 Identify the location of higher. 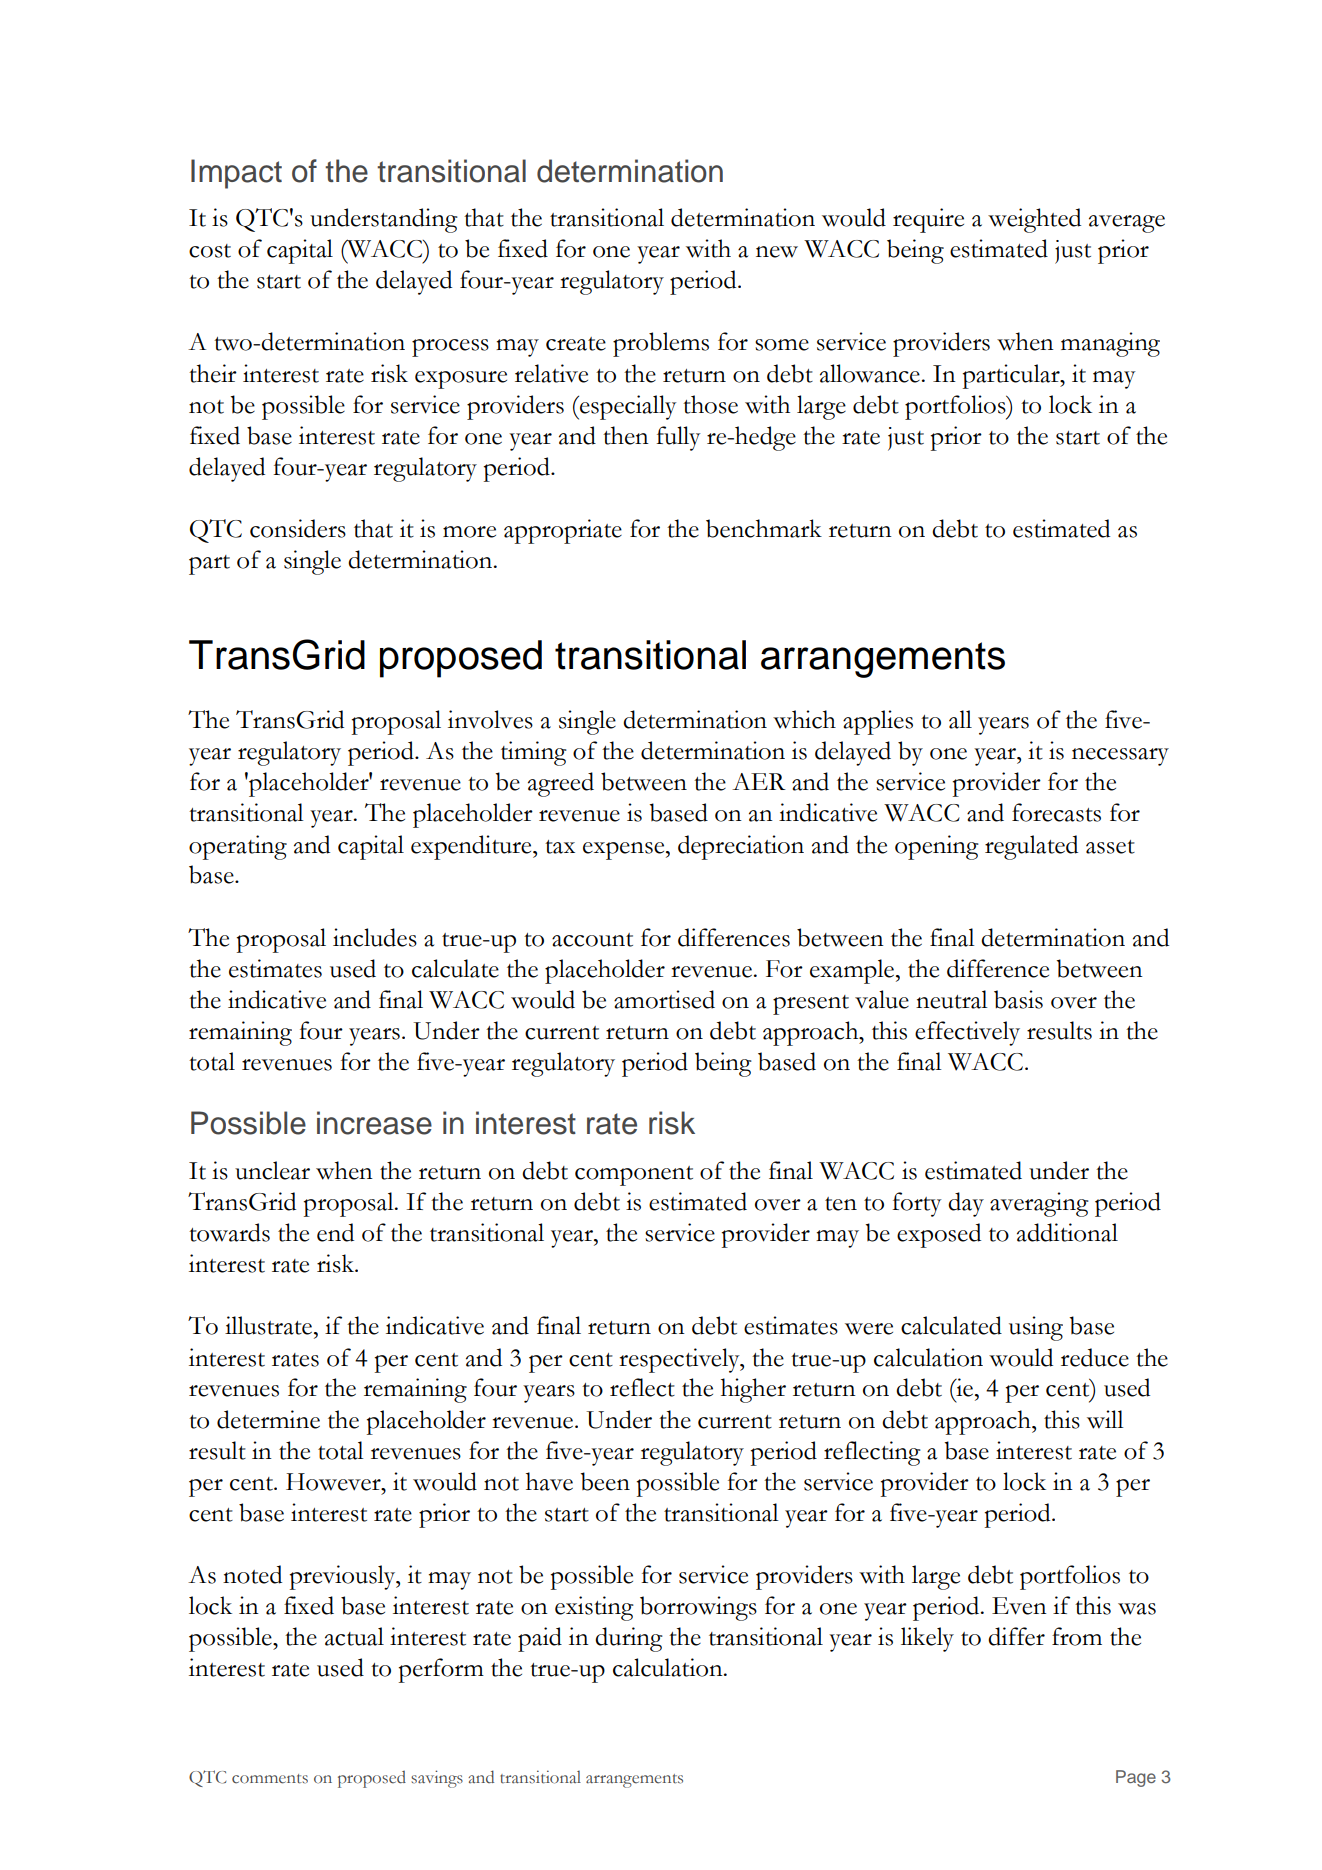
(753, 1390).
